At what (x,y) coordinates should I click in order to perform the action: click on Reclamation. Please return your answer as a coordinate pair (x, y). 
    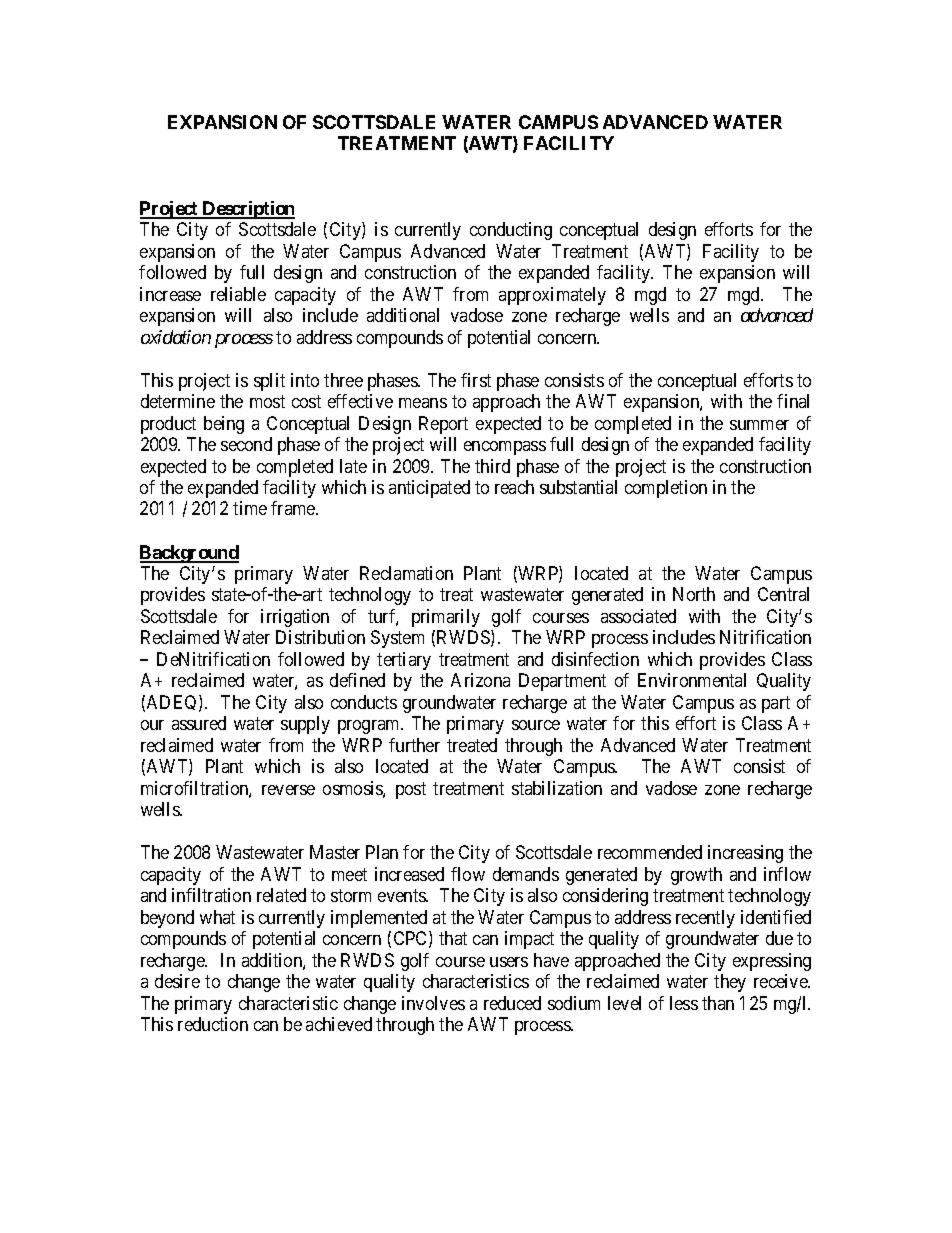
    Looking at the image, I should click on (406, 573).
